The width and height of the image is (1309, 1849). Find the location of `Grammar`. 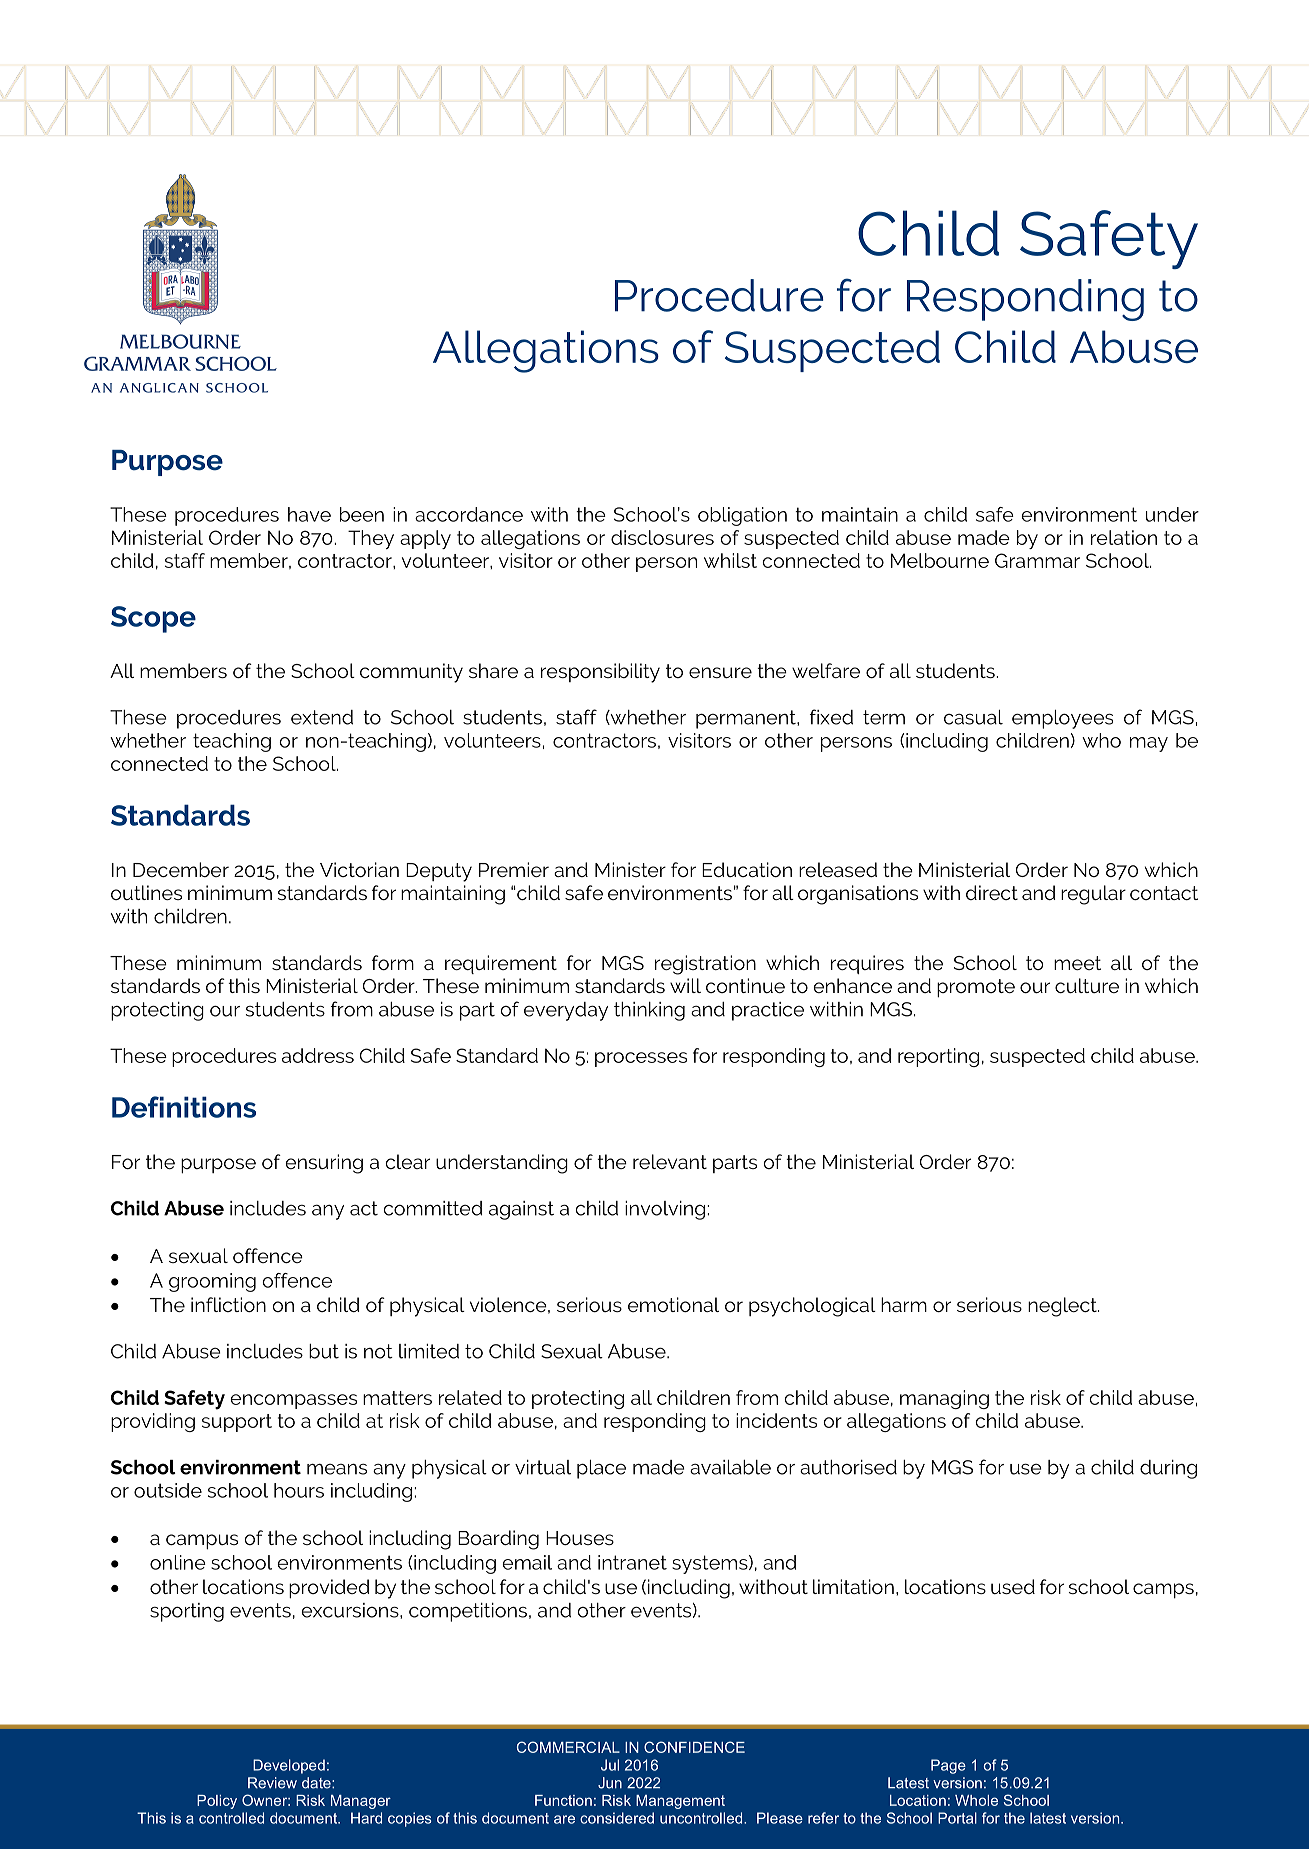

Grammar is located at coordinates (1037, 560).
